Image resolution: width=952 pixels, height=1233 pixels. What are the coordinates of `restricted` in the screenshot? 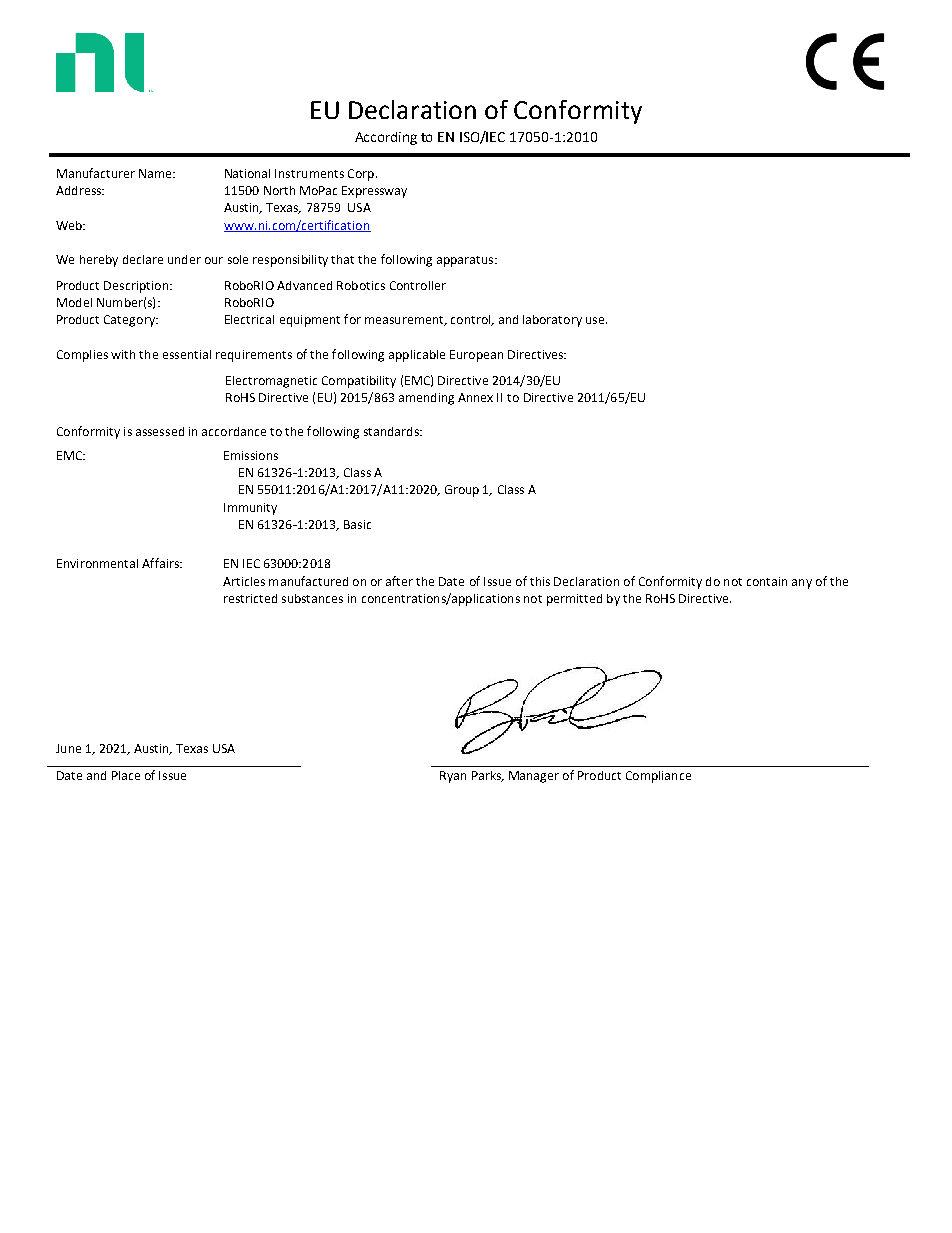 It's located at (250, 598).
